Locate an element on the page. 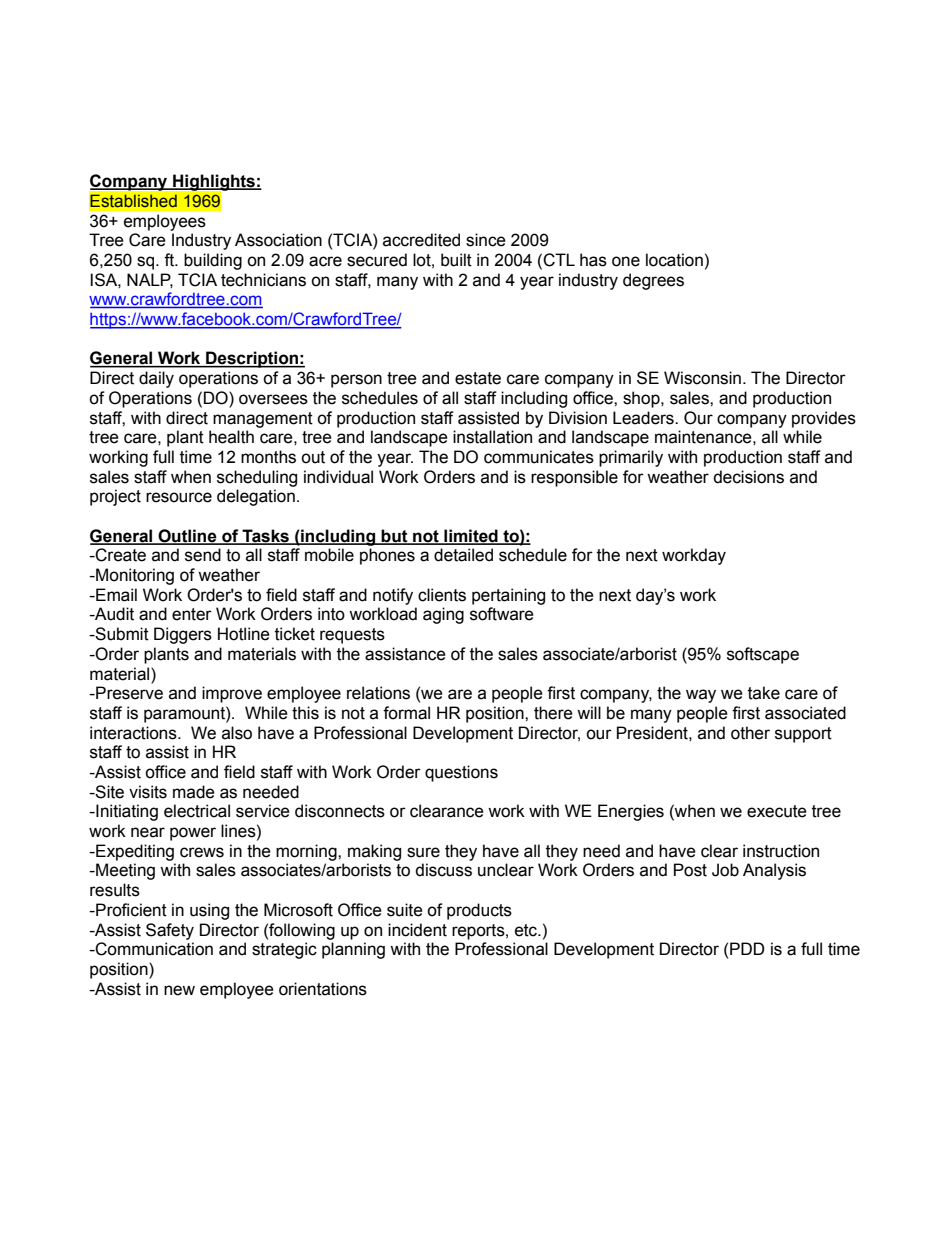  enter is located at coordinates (192, 614).
